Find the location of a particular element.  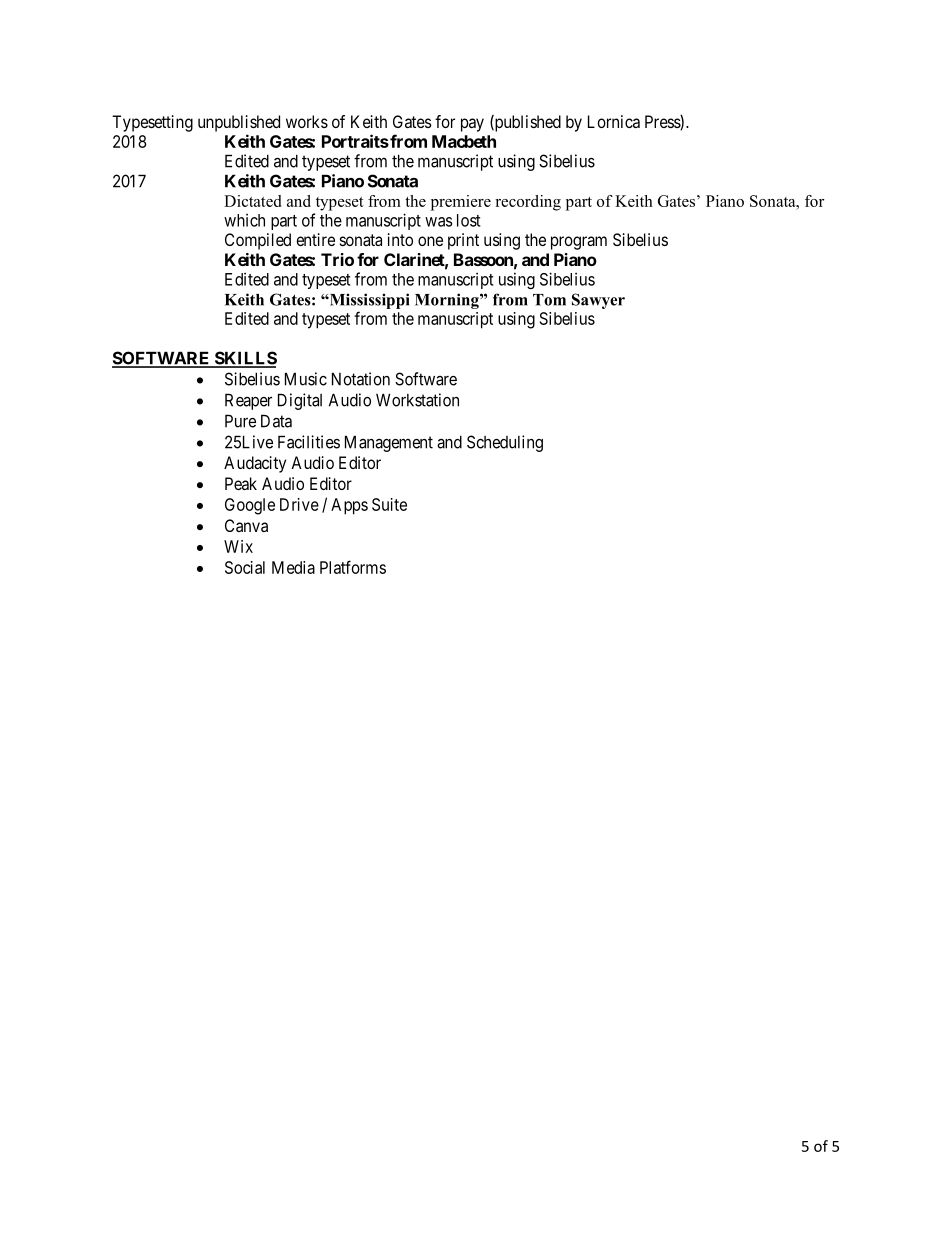

Compiled is located at coordinates (258, 241).
